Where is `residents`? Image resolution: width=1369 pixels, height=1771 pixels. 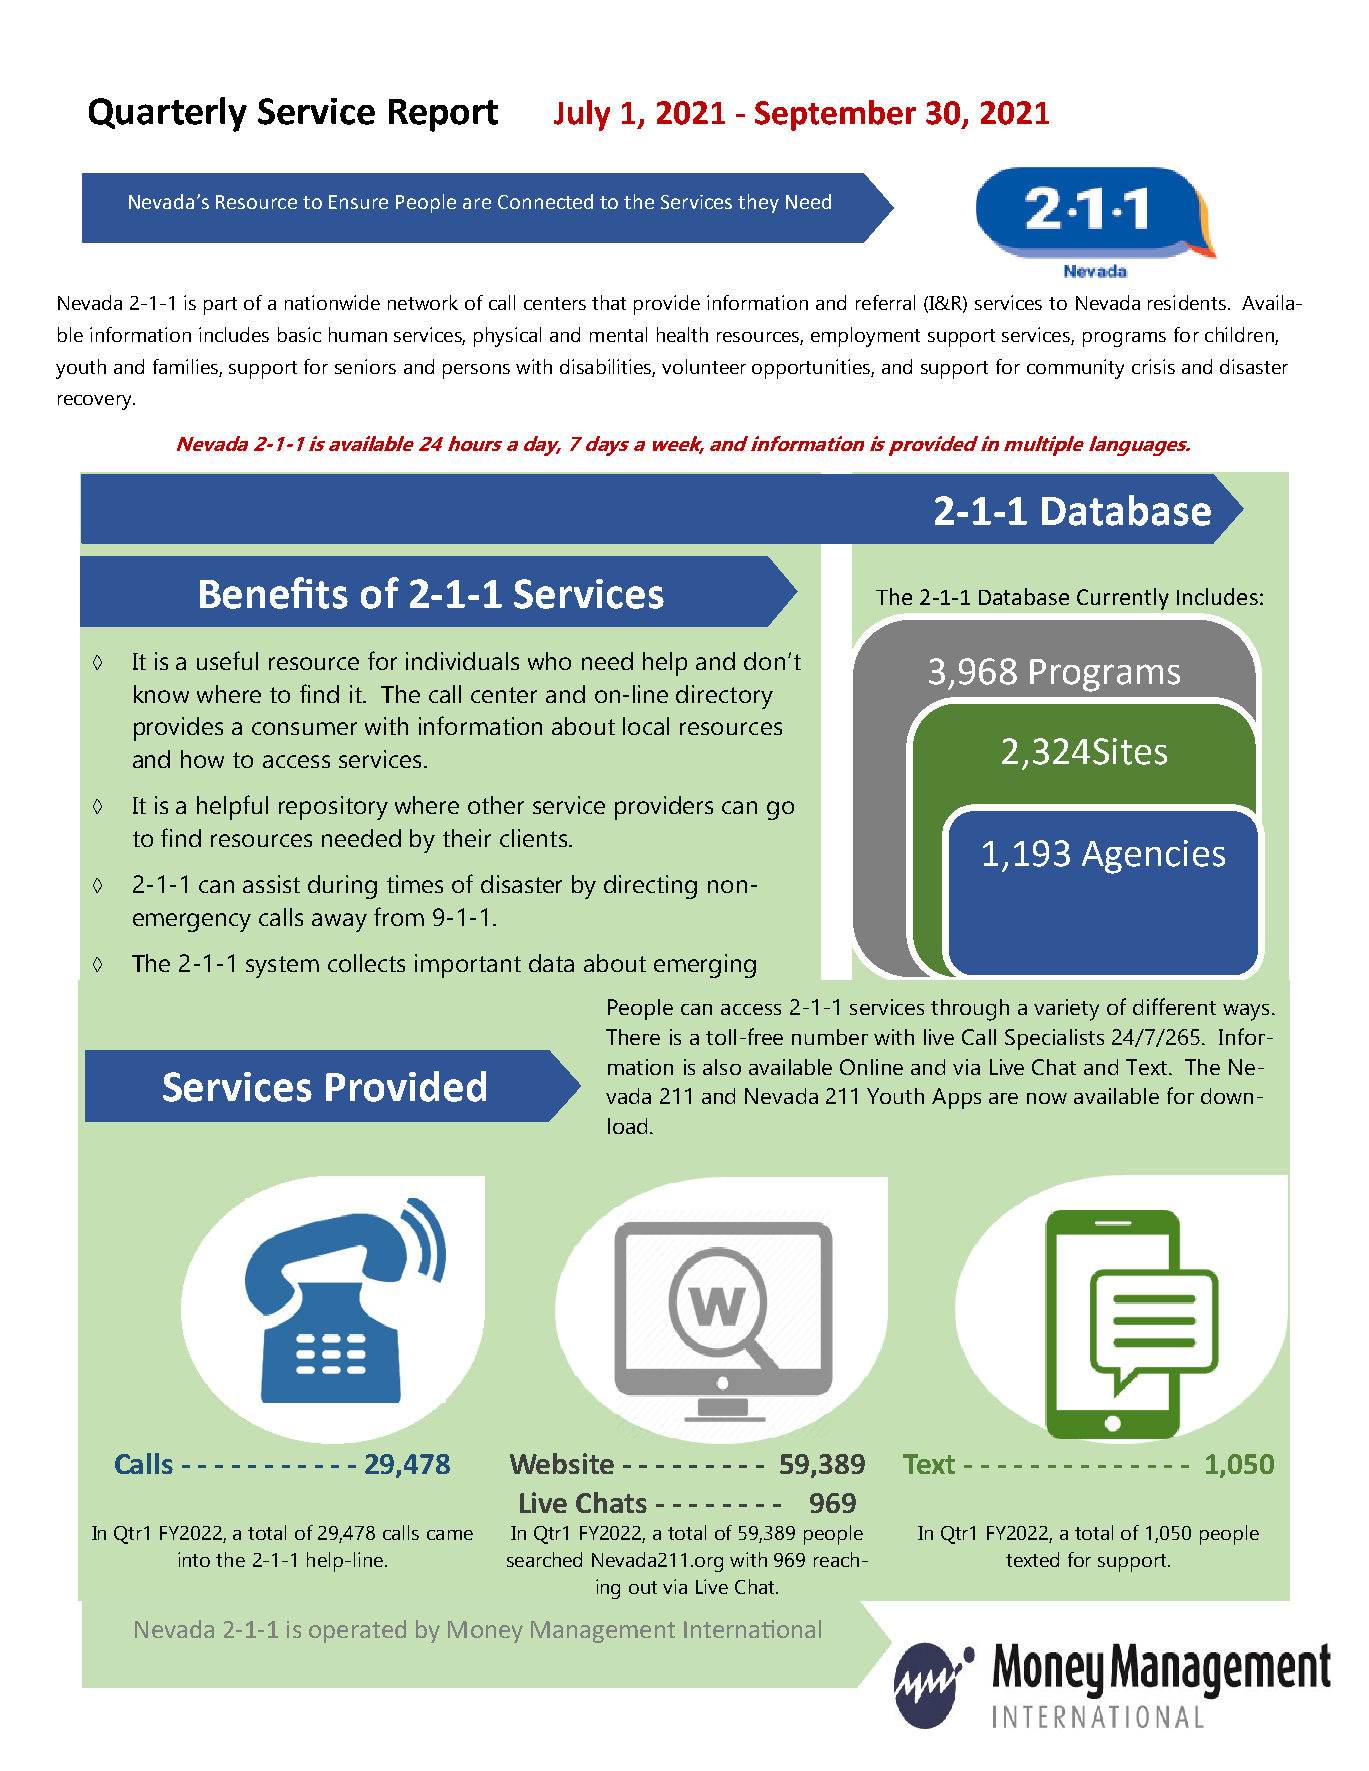 residents is located at coordinates (1188, 302).
